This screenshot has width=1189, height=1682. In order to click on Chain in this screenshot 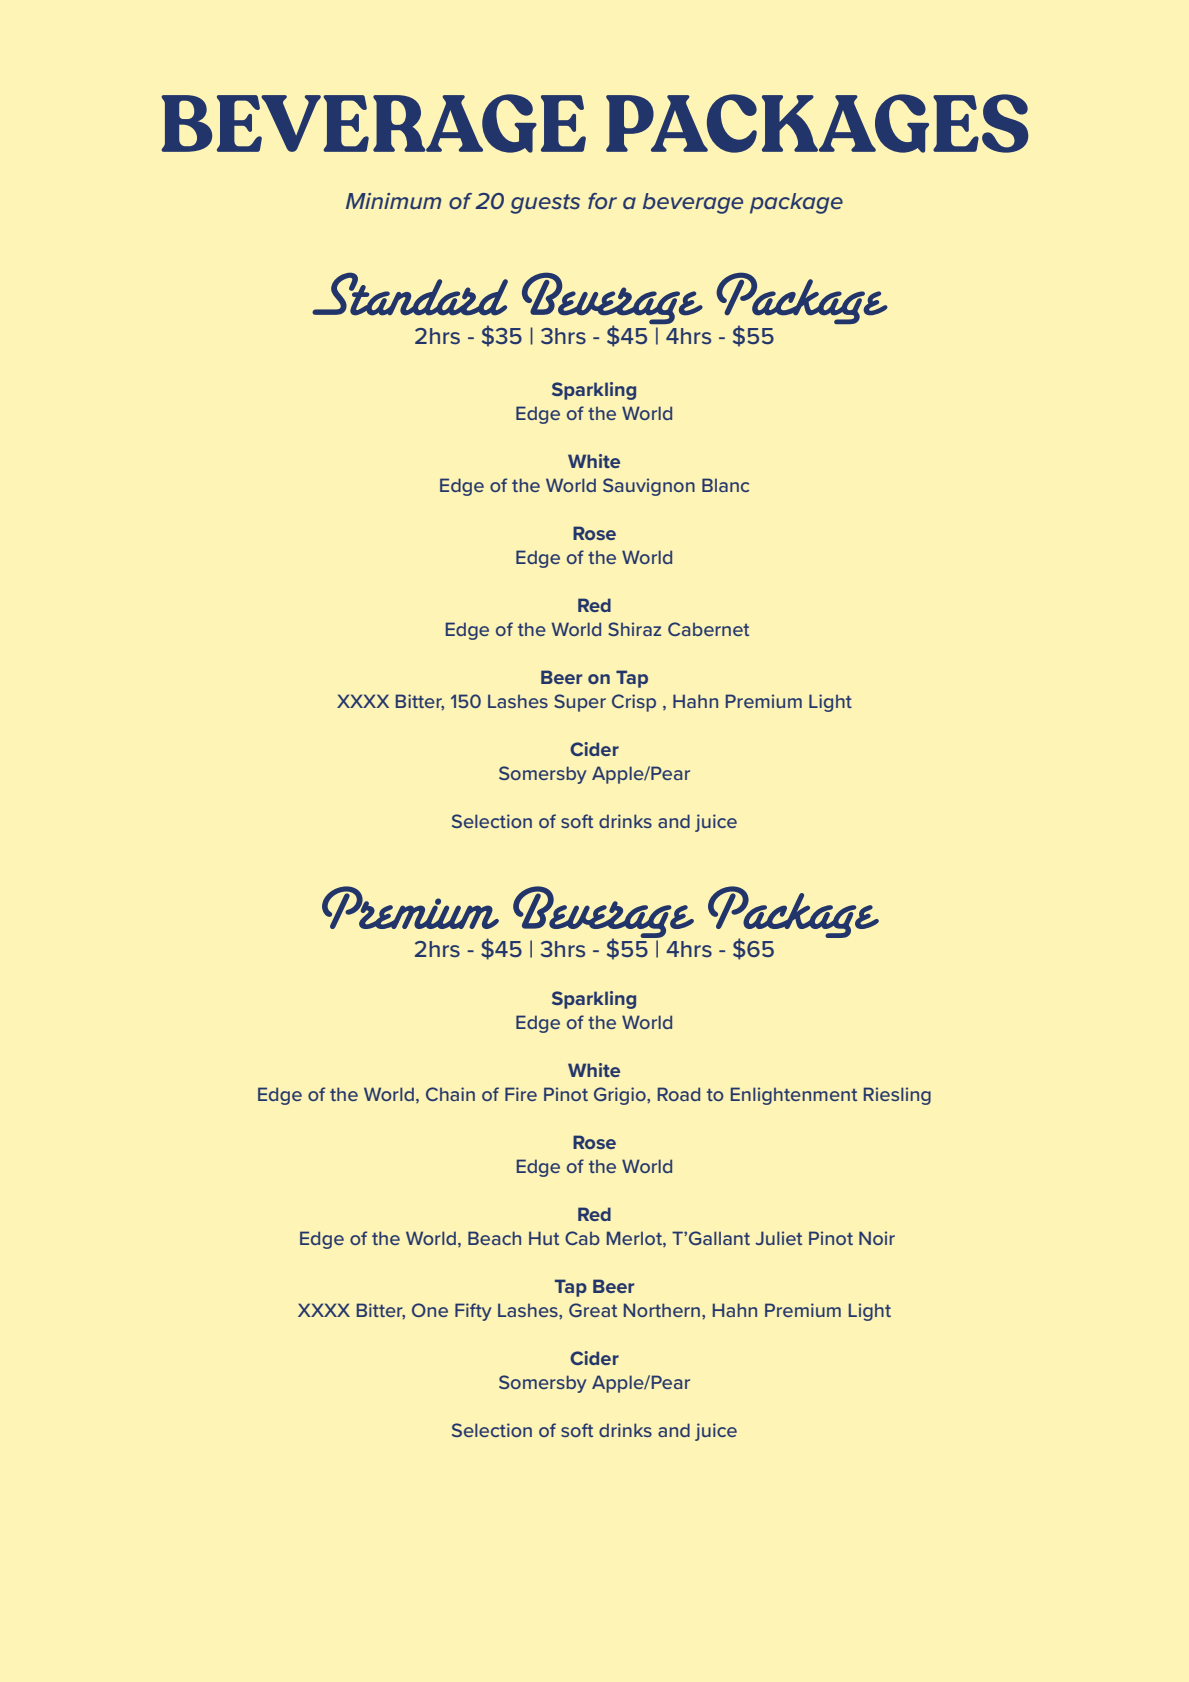, I will do `click(450, 1094)`.
